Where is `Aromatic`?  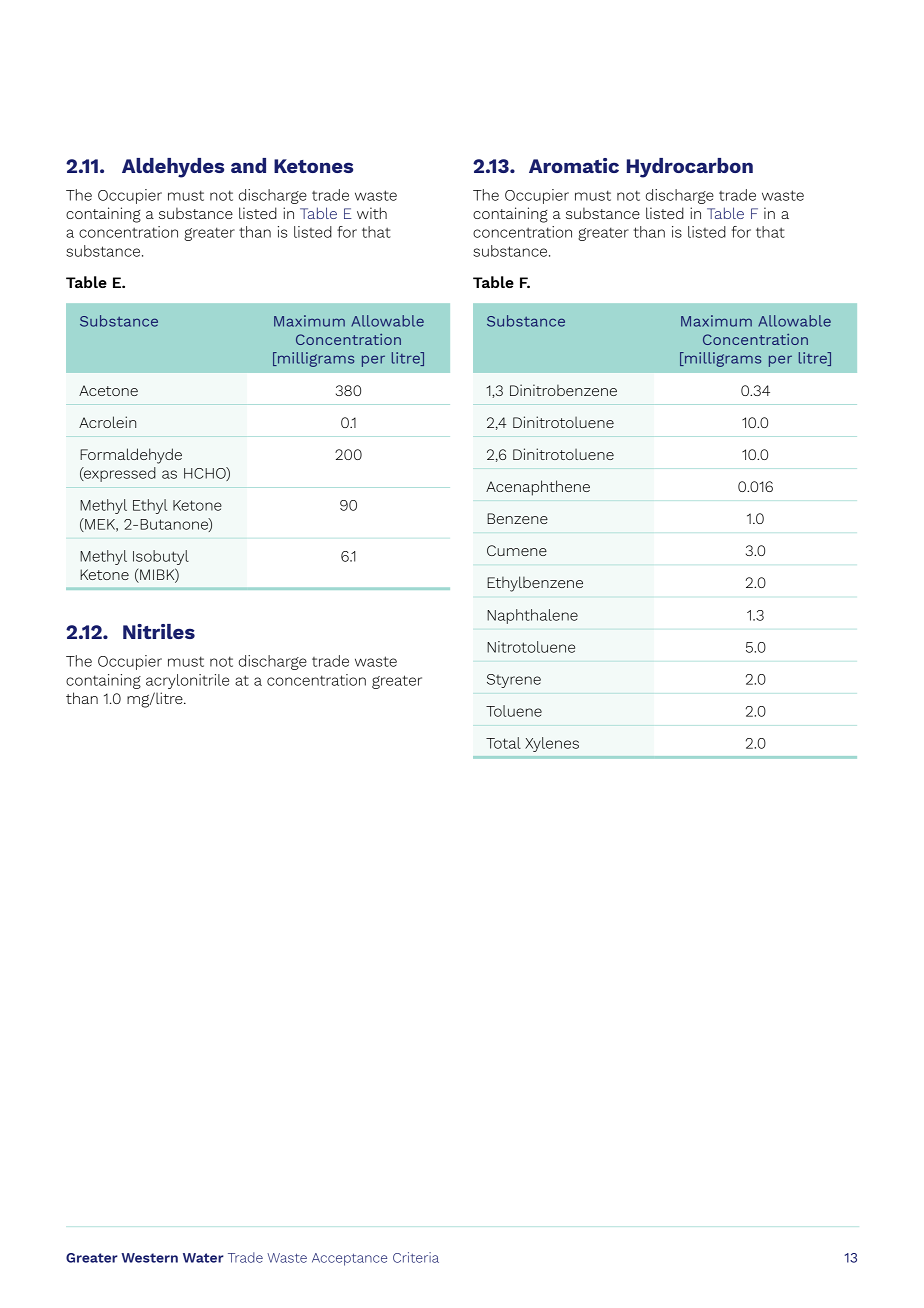 Aromatic is located at coordinates (574, 165).
